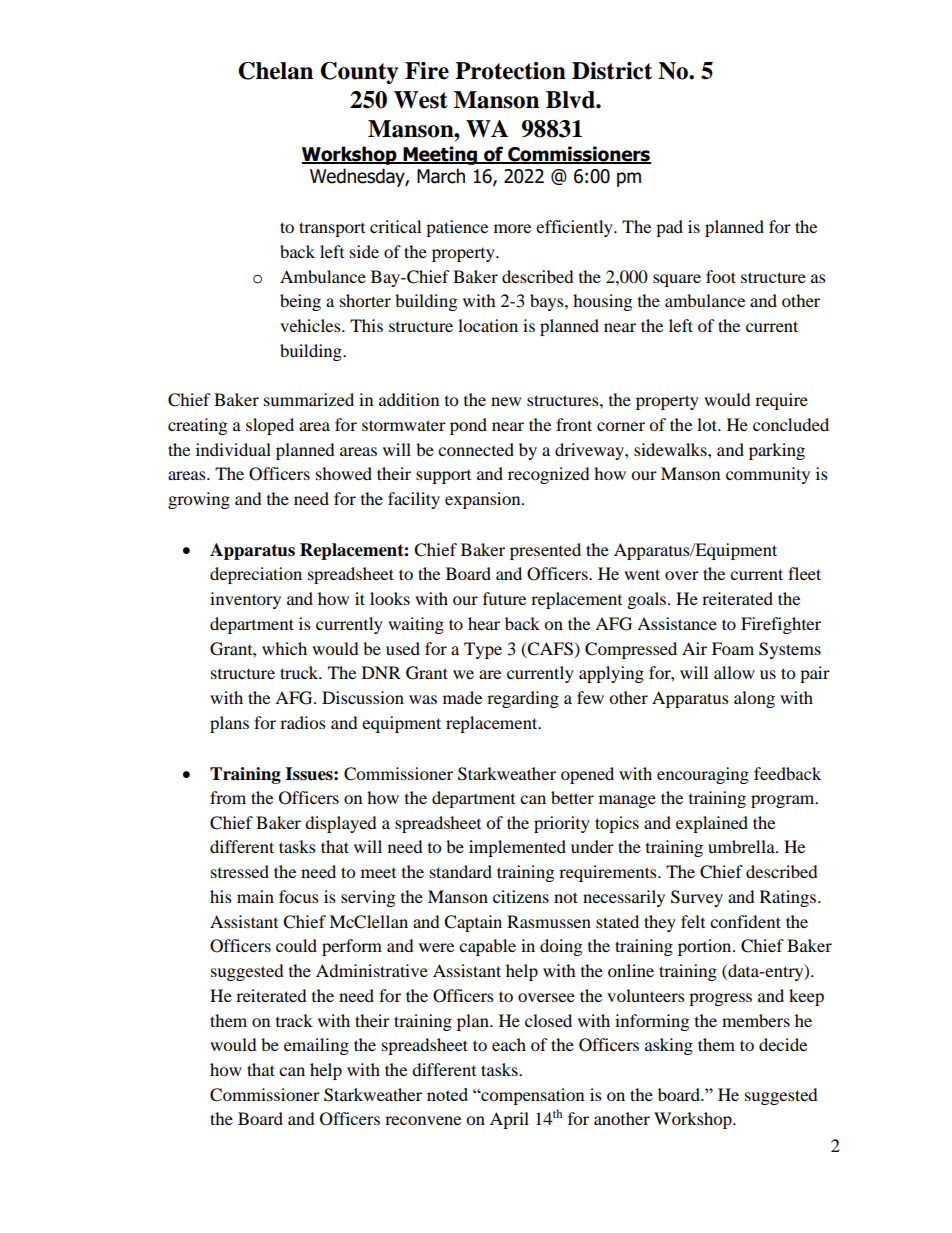 This screenshot has height=1233, width=952. I want to click on explained, so click(712, 824).
